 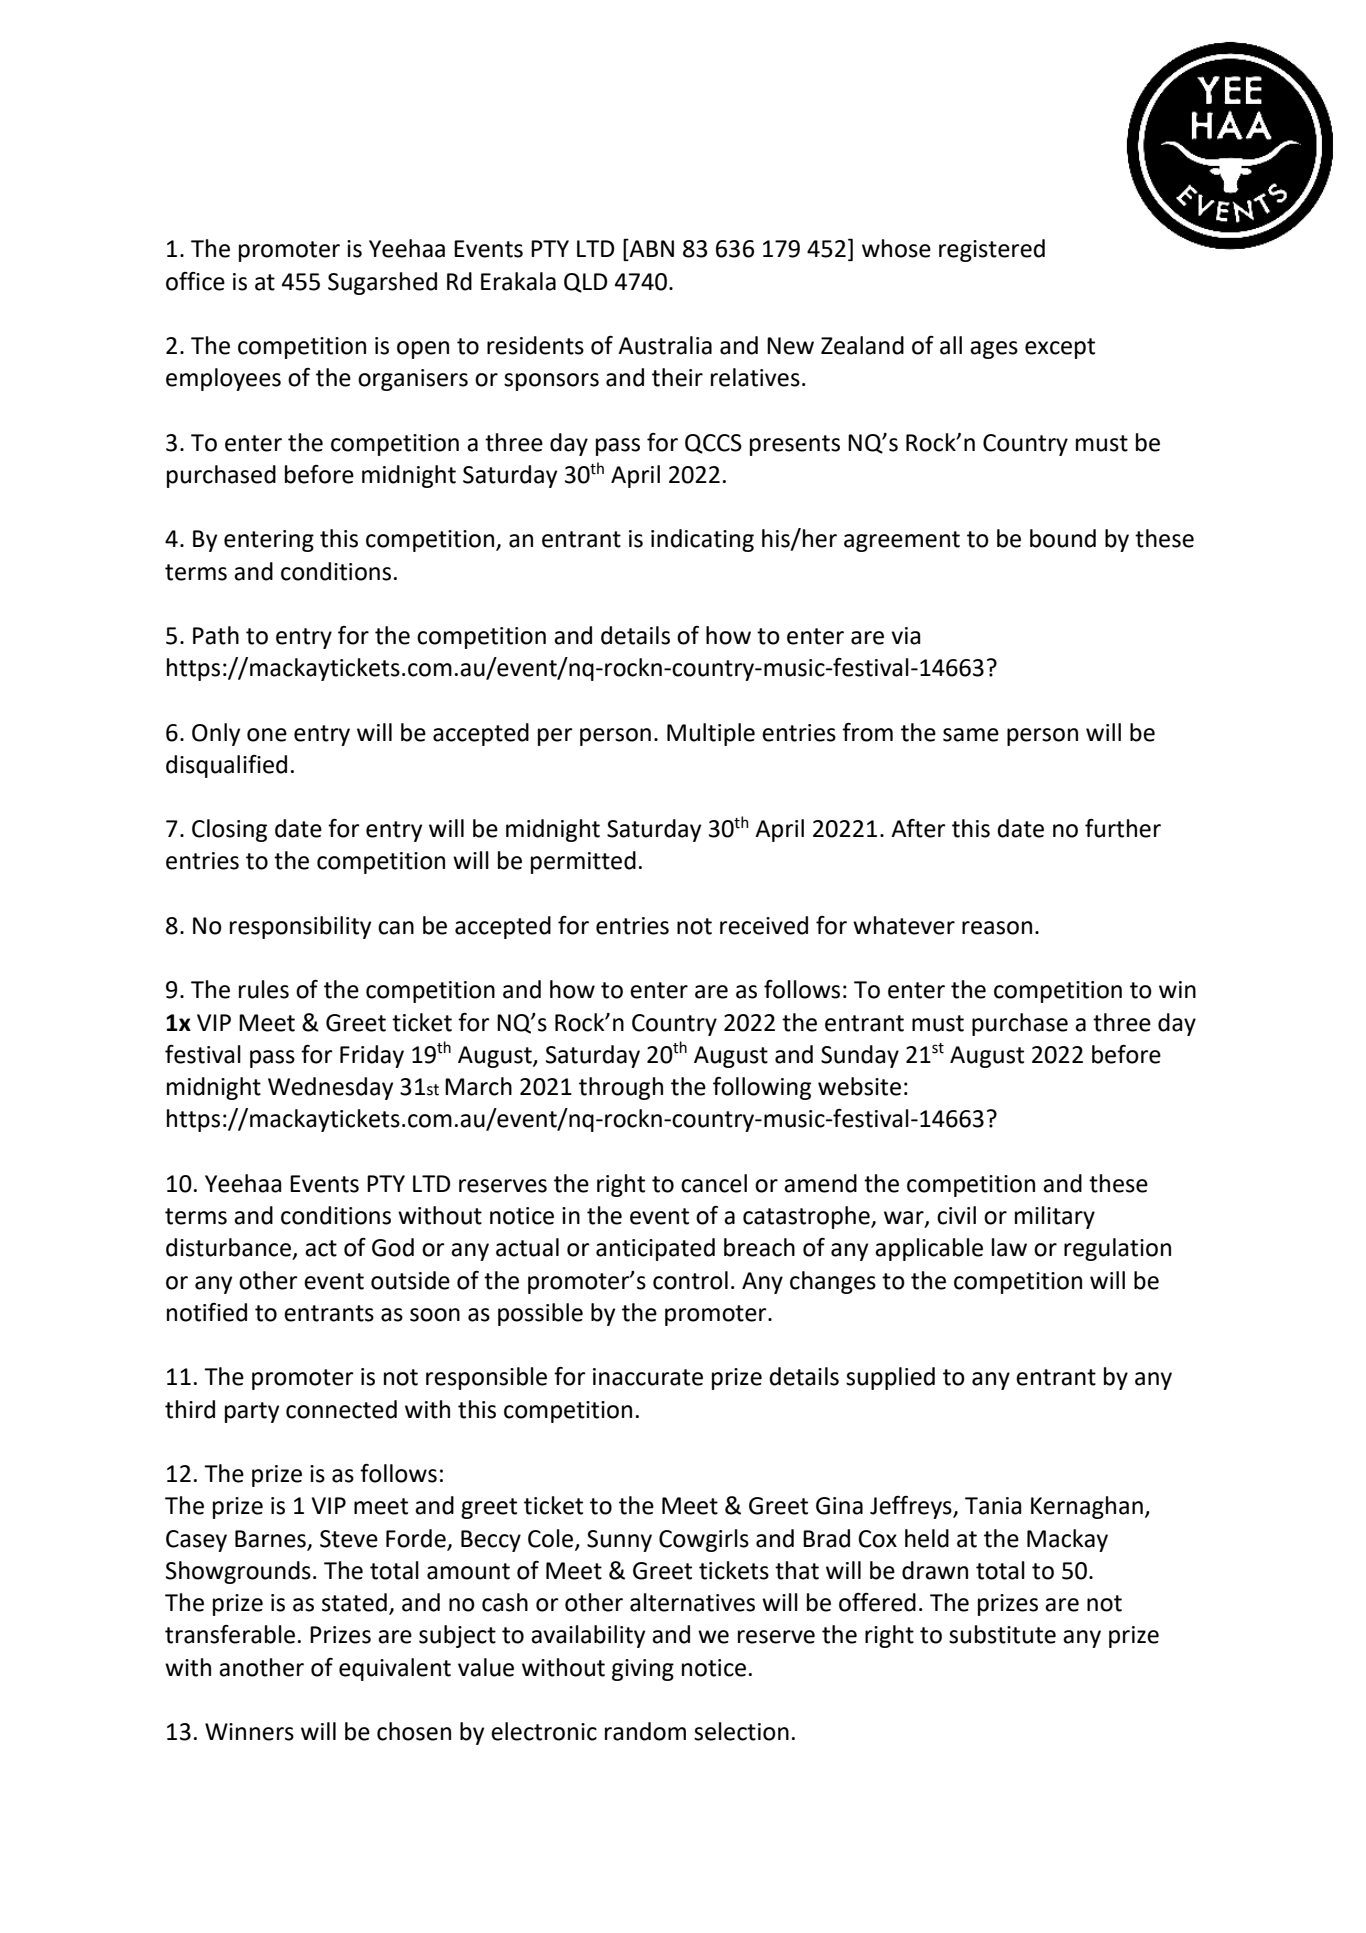 I want to click on Multiple, so click(x=711, y=734).
